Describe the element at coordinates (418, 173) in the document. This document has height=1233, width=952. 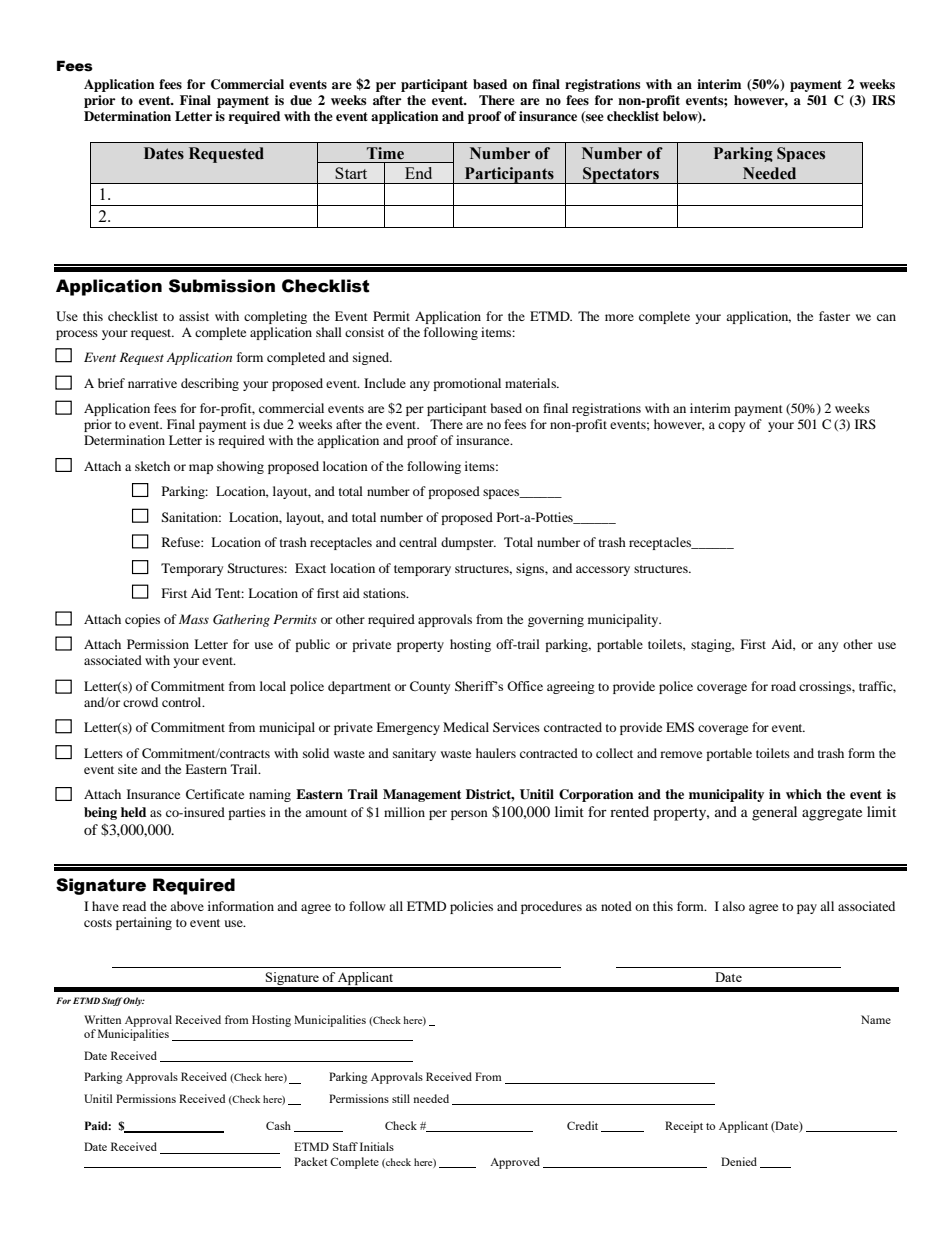
I see `End` at that location.
